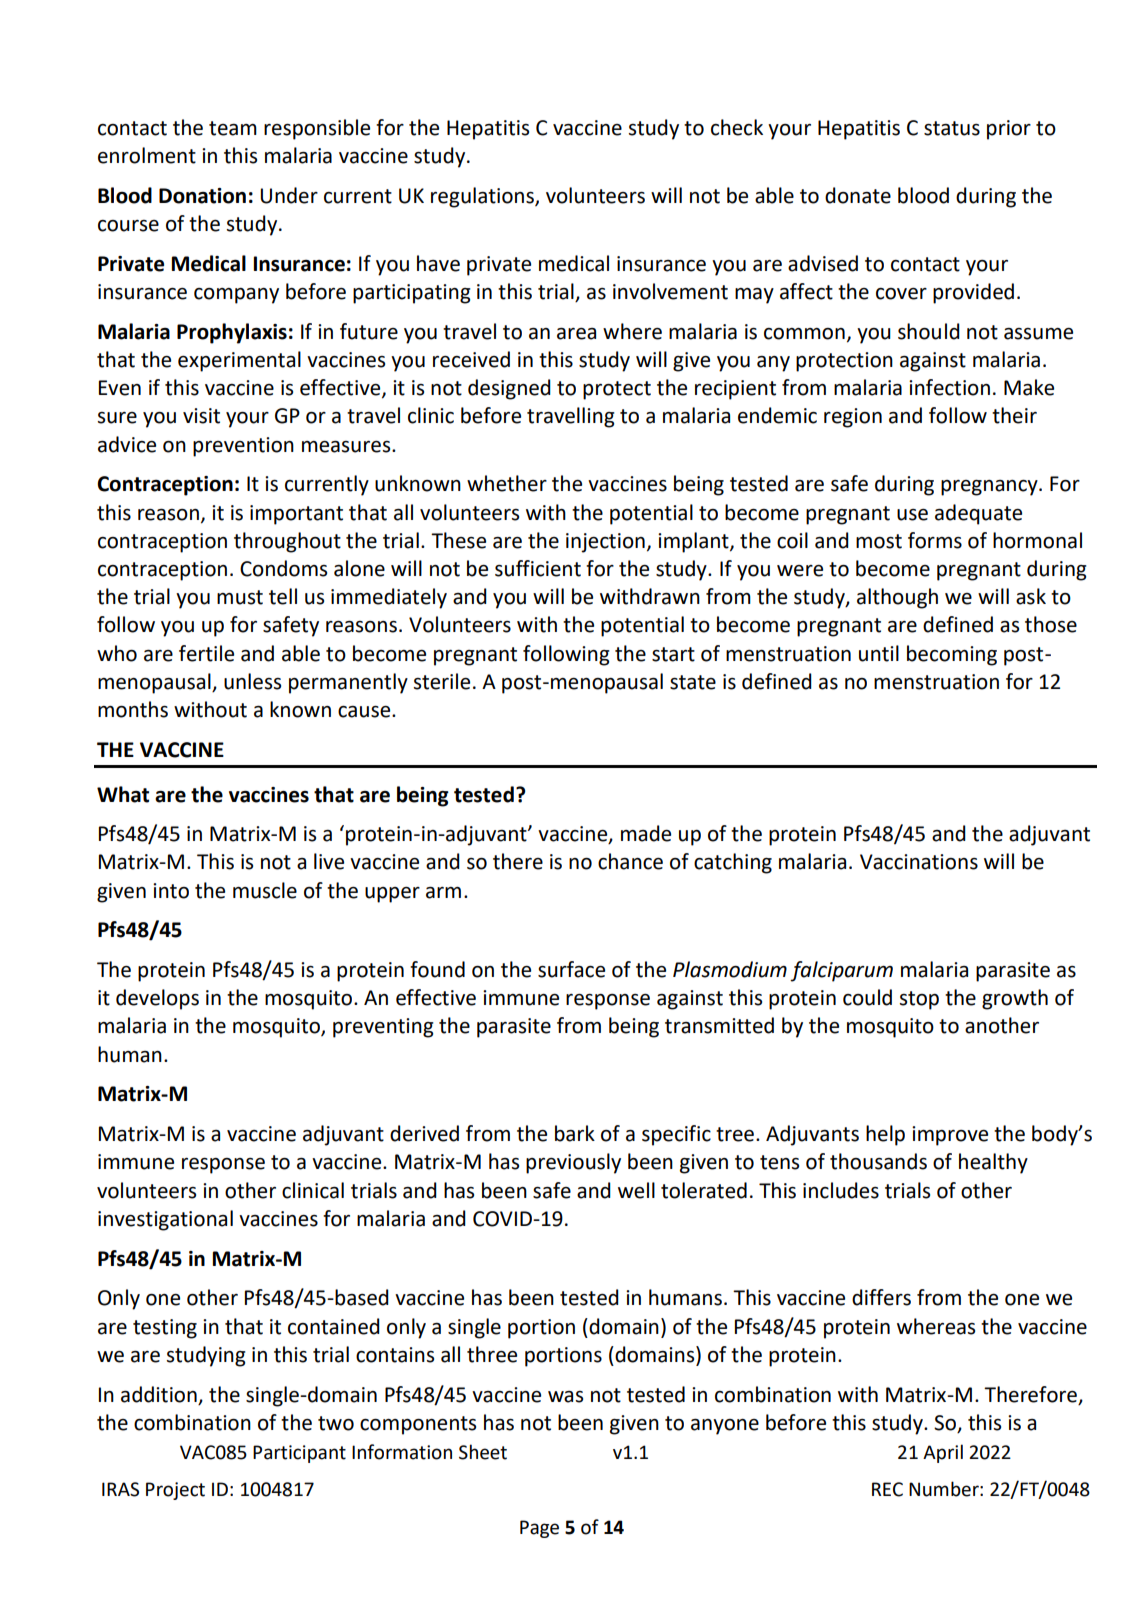 The height and width of the screenshot is (1621, 1146). I want to click on Project, so click(175, 1491).
